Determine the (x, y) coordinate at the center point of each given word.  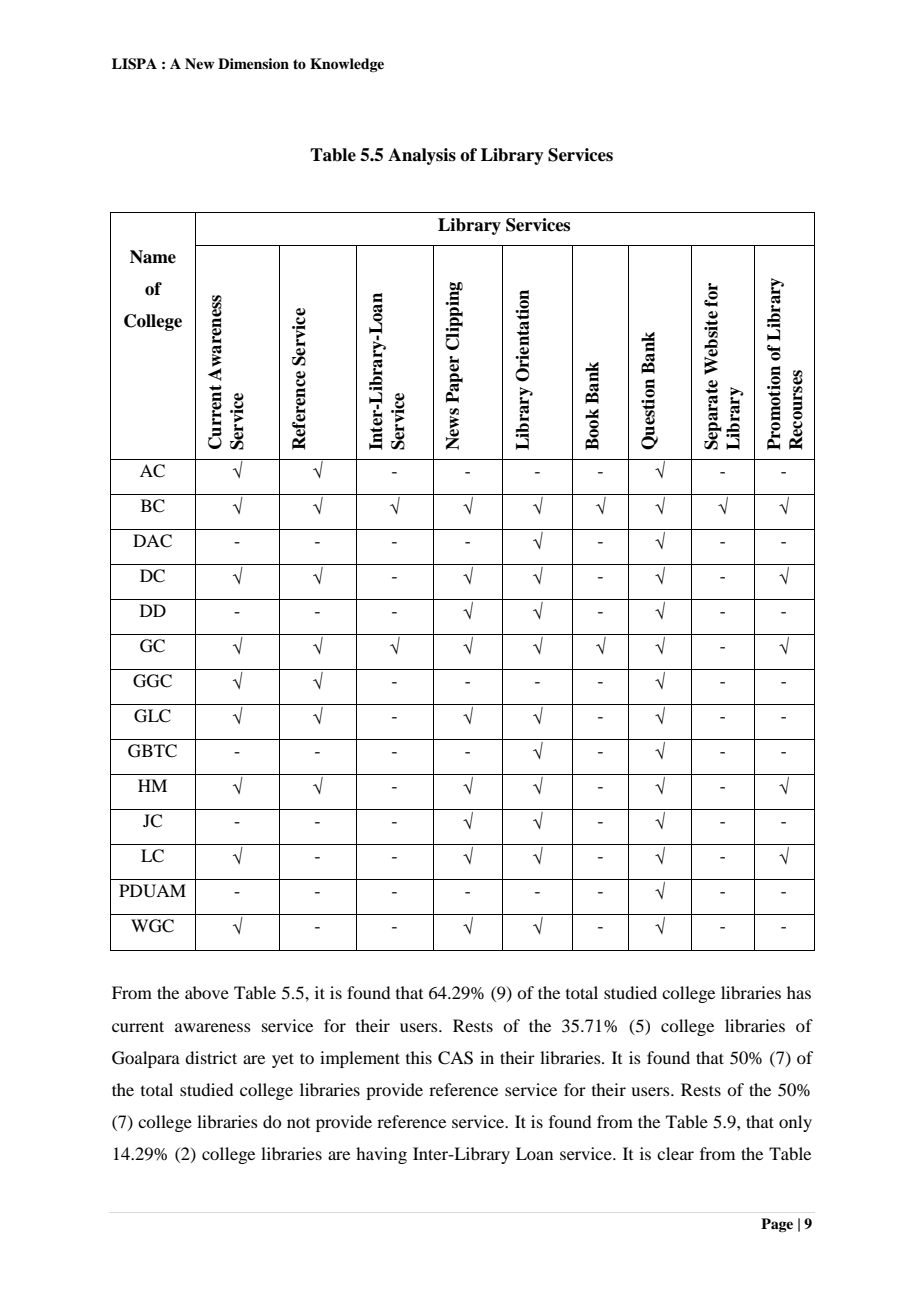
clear (675, 1153)
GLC (152, 716)
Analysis (422, 156)
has (799, 992)
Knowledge (347, 65)
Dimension (253, 63)
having (381, 1155)
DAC (152, 541)
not (298, 1123)
